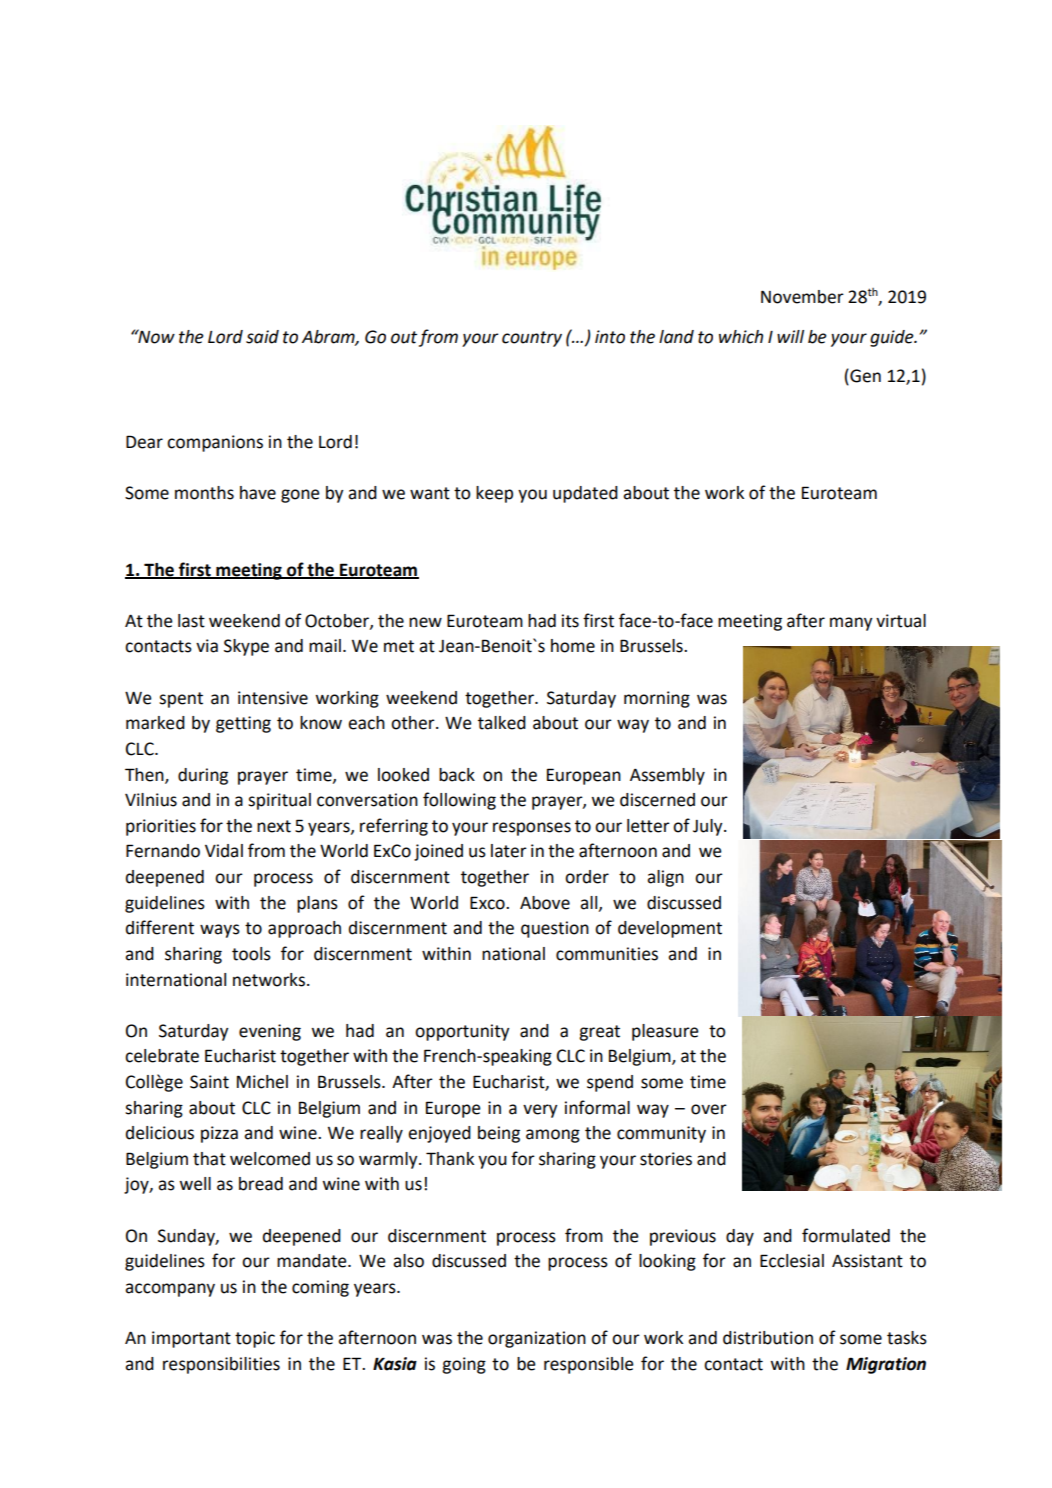 This page has height=1488, width=1052. I want to click on said, so click(262, 337).
